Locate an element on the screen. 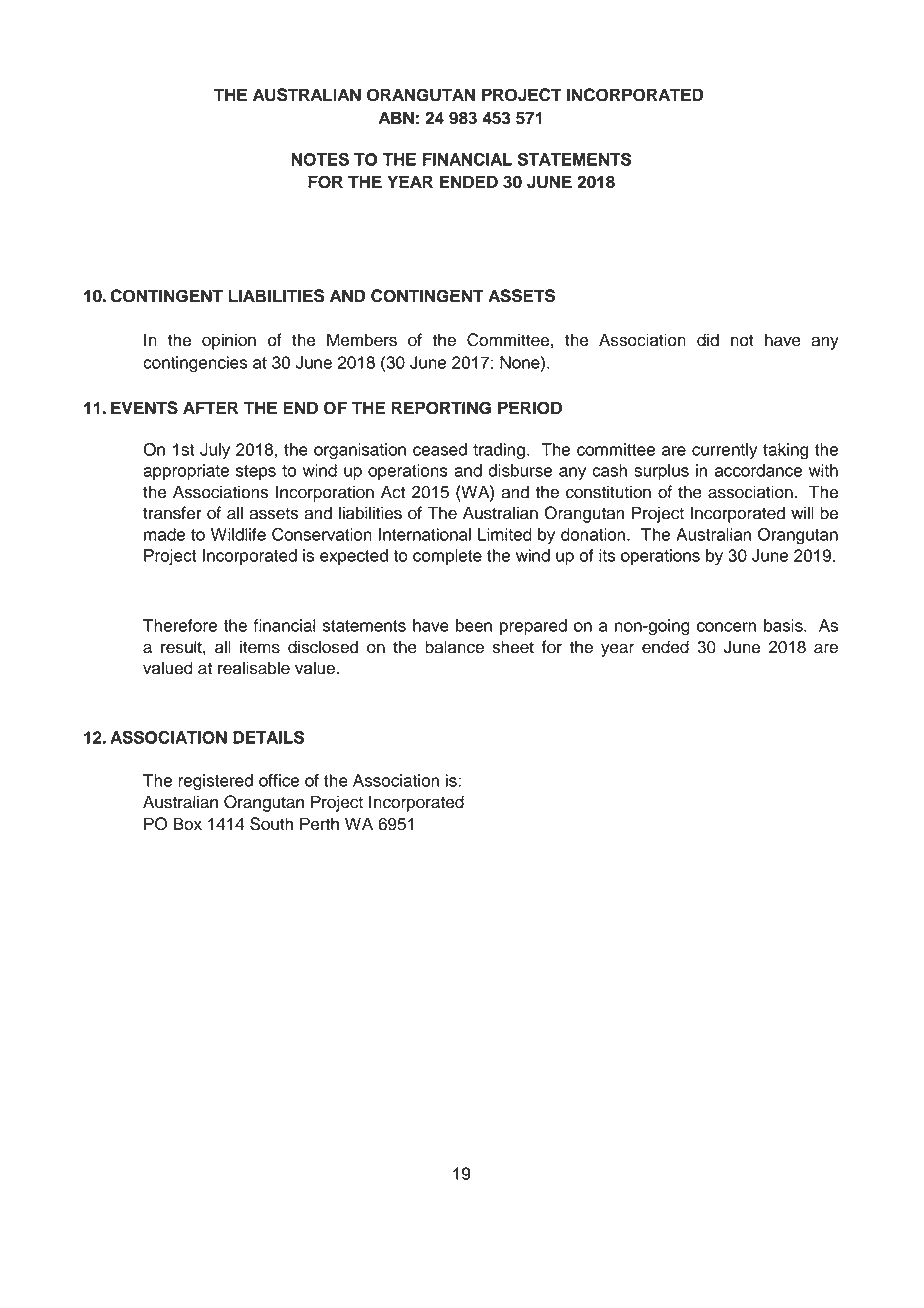  accordance is located at coordinates (758, 470).
